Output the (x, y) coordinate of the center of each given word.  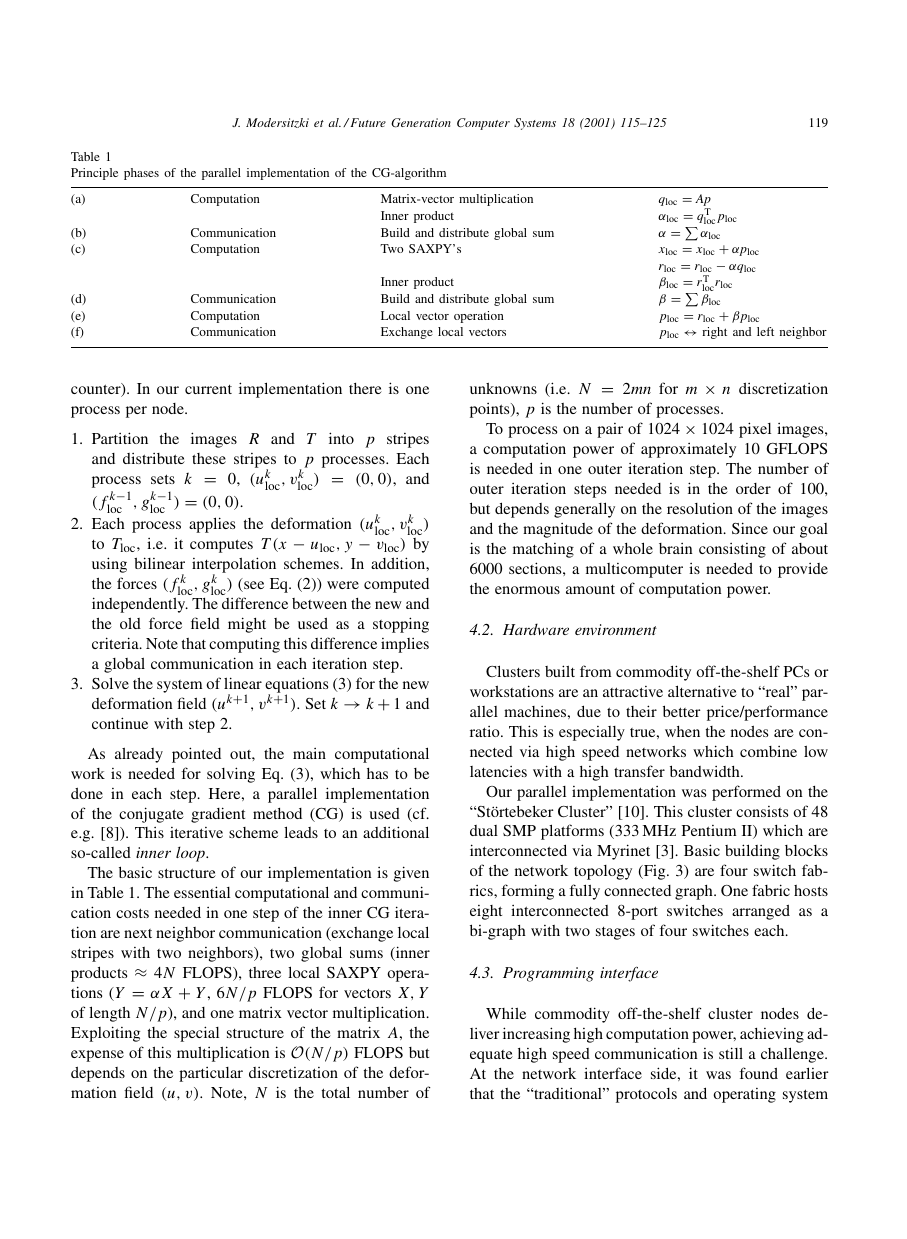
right (714, 333)
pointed (196, 755)
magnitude (558, 530)
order (753, 488)
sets (163, 479)
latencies (498, 771)
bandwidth (706, 771)
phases (141, 174)
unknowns (503, 388)
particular (211, 1074)
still (731, 1053)
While (506, 1013)
